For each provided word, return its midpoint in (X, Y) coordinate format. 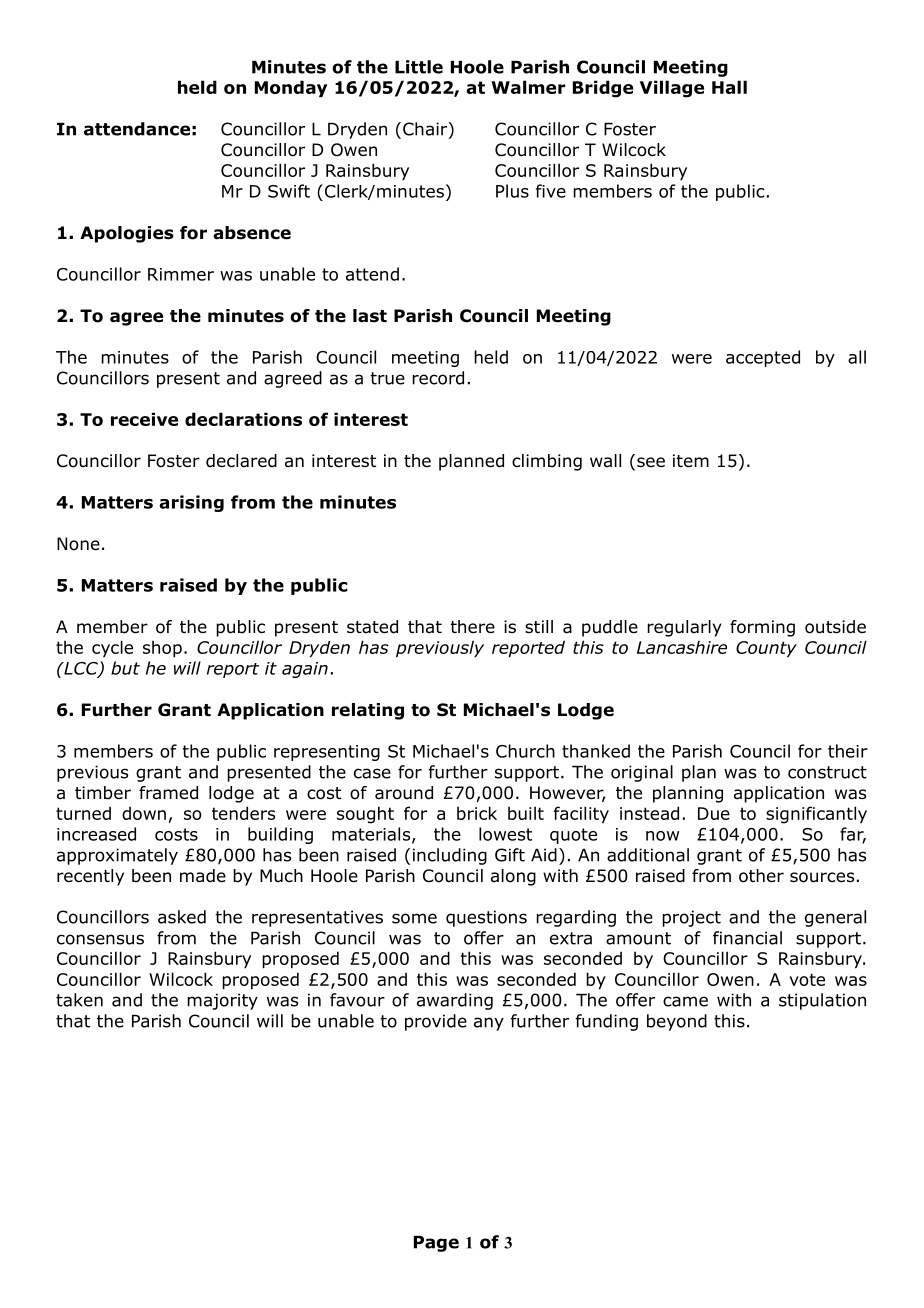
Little (419, 67)
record (438, 378)
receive (144, 419)
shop (162, 648)
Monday (291, 88)
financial (747, 938)
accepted (763, 358)
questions (486, 918)
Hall (729, 87)
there (472, 627)
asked (182, 917)
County (766, 649)
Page (436, 1244)
